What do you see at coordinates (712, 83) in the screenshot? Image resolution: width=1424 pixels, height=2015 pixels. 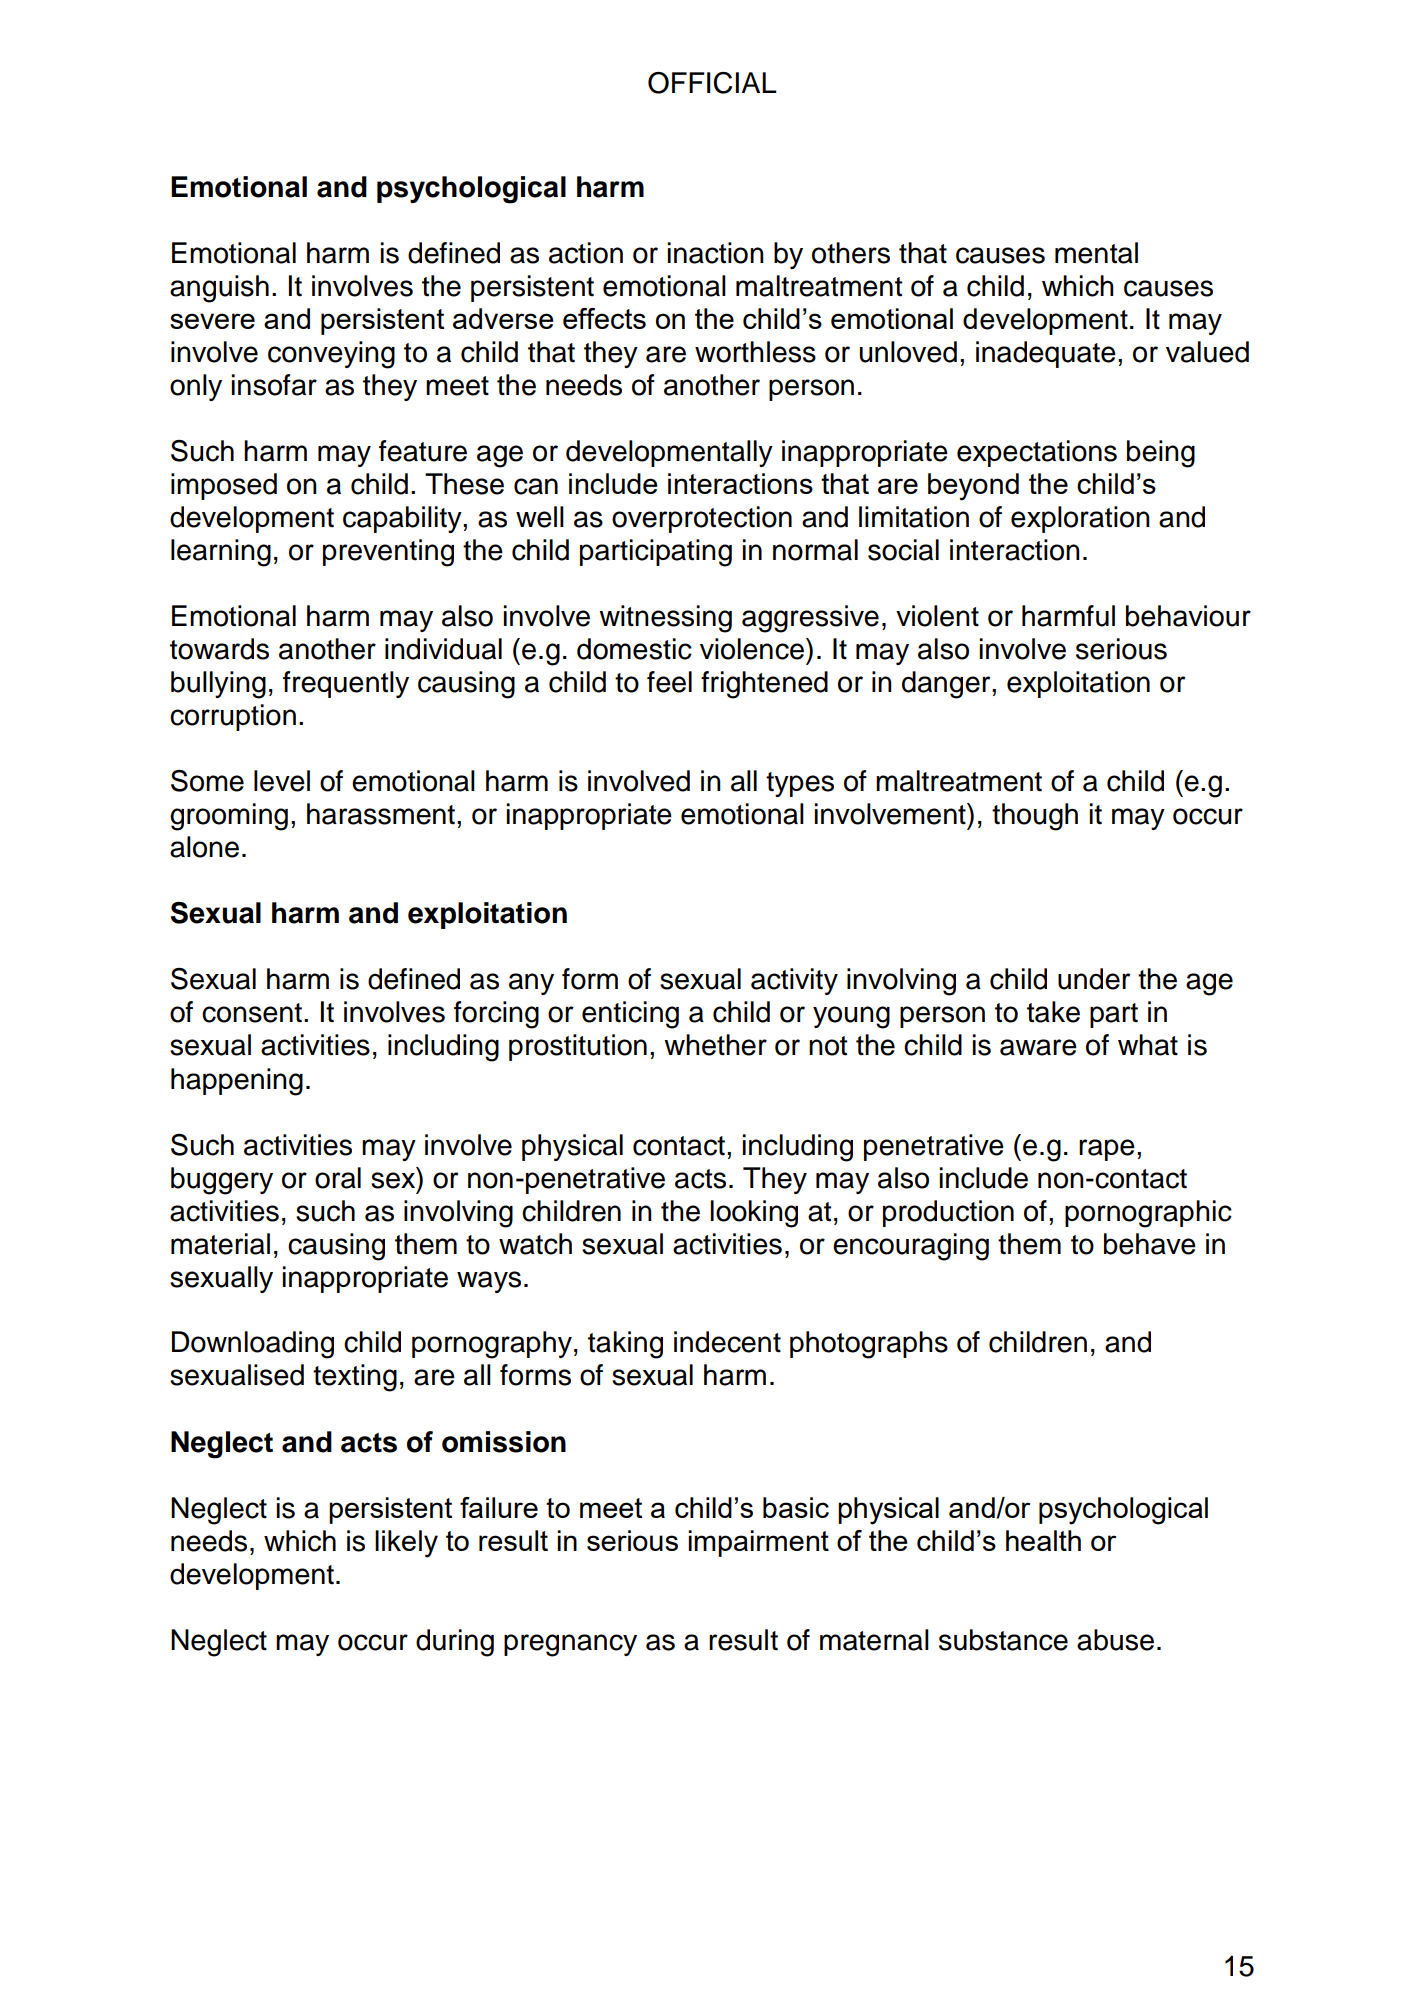 I see `OFFICIAL` at bounding box center [712, 83].
